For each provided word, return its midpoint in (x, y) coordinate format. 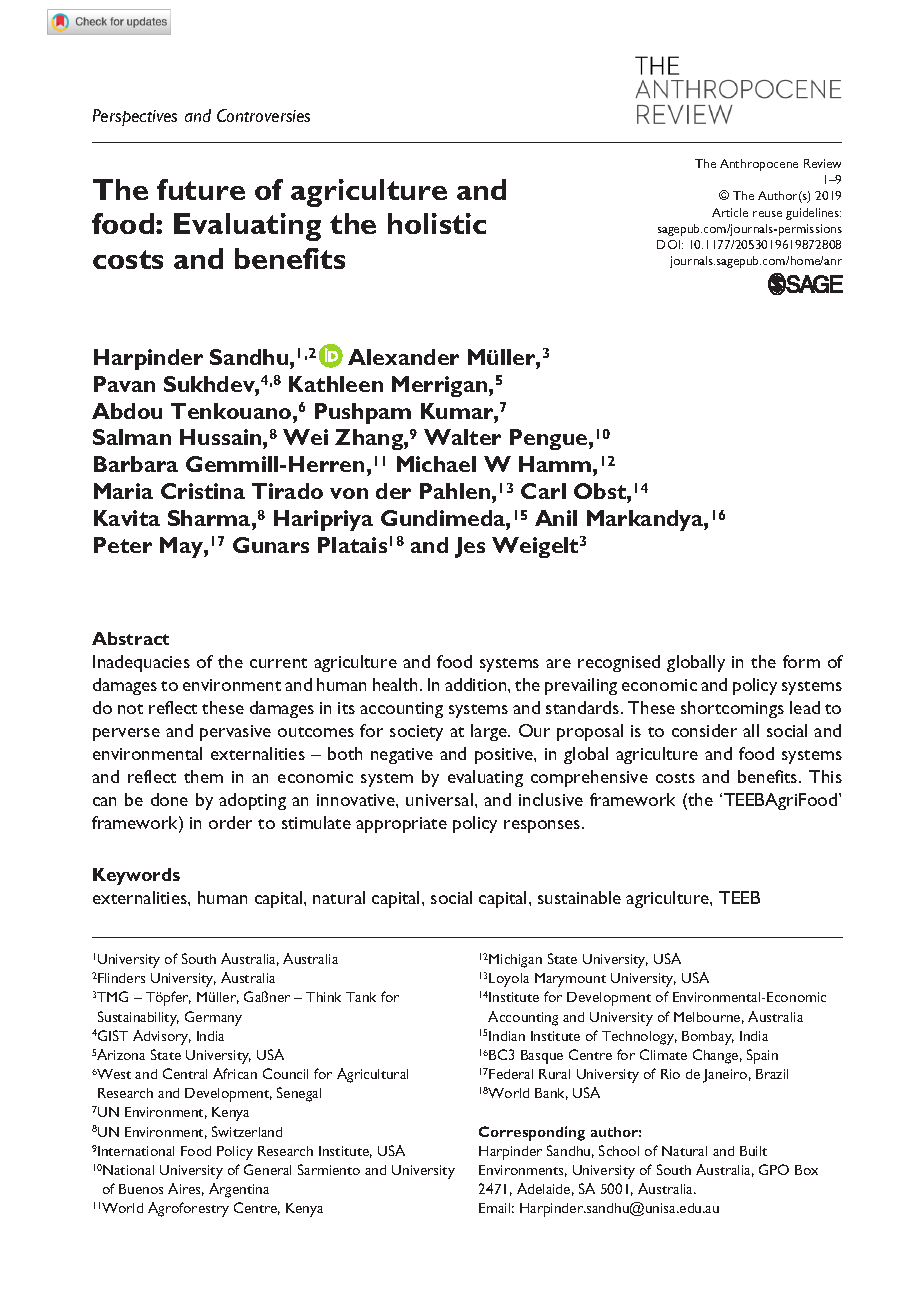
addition (477, 684)
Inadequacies (141, 663)
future (201, 189)
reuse (767, 214)
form (801, 661)
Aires (186, 1189)
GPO (774, 1169)
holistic (437, 223)
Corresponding (532, 1133)
